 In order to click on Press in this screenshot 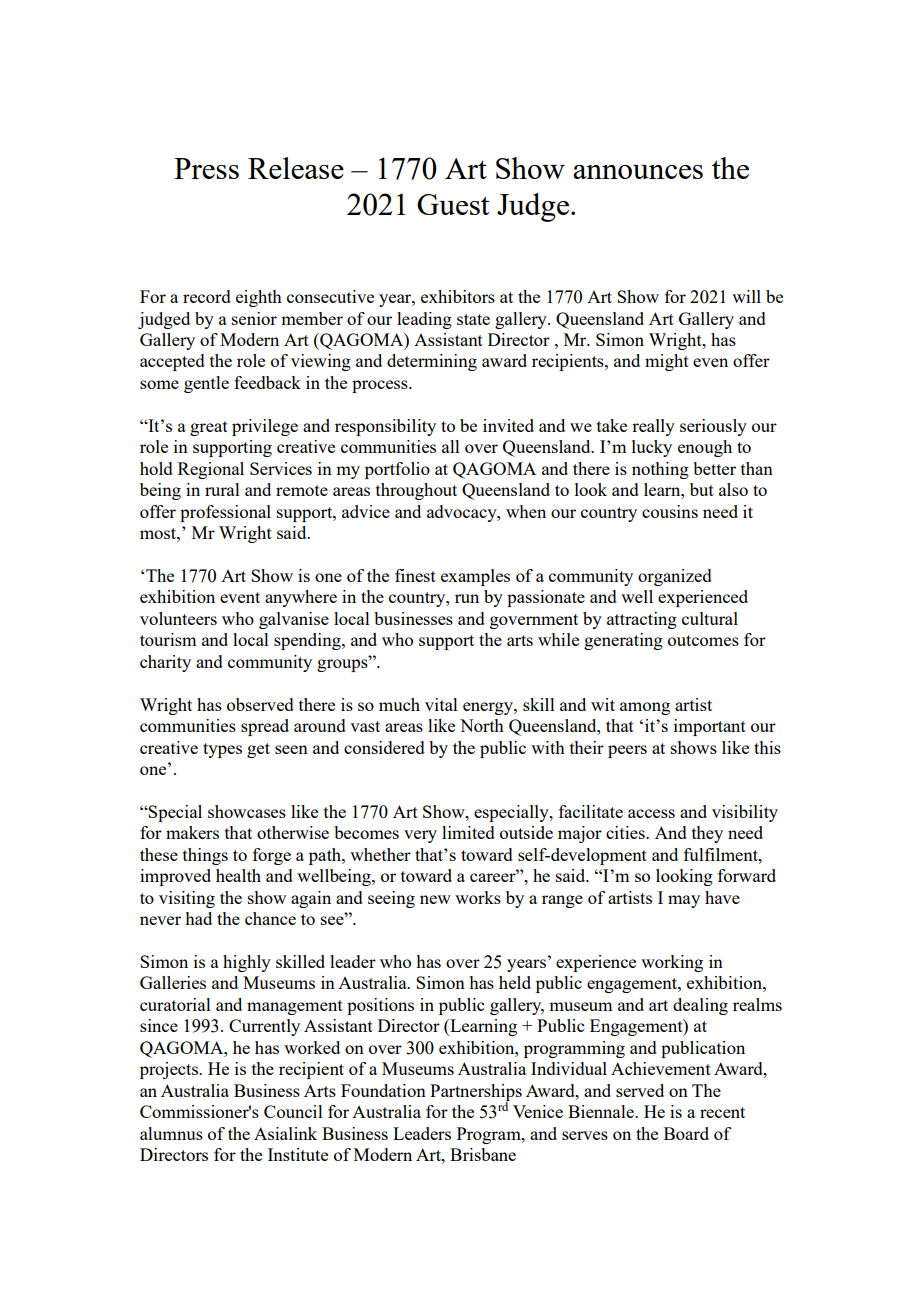, I will do `click(206, 168)`.
